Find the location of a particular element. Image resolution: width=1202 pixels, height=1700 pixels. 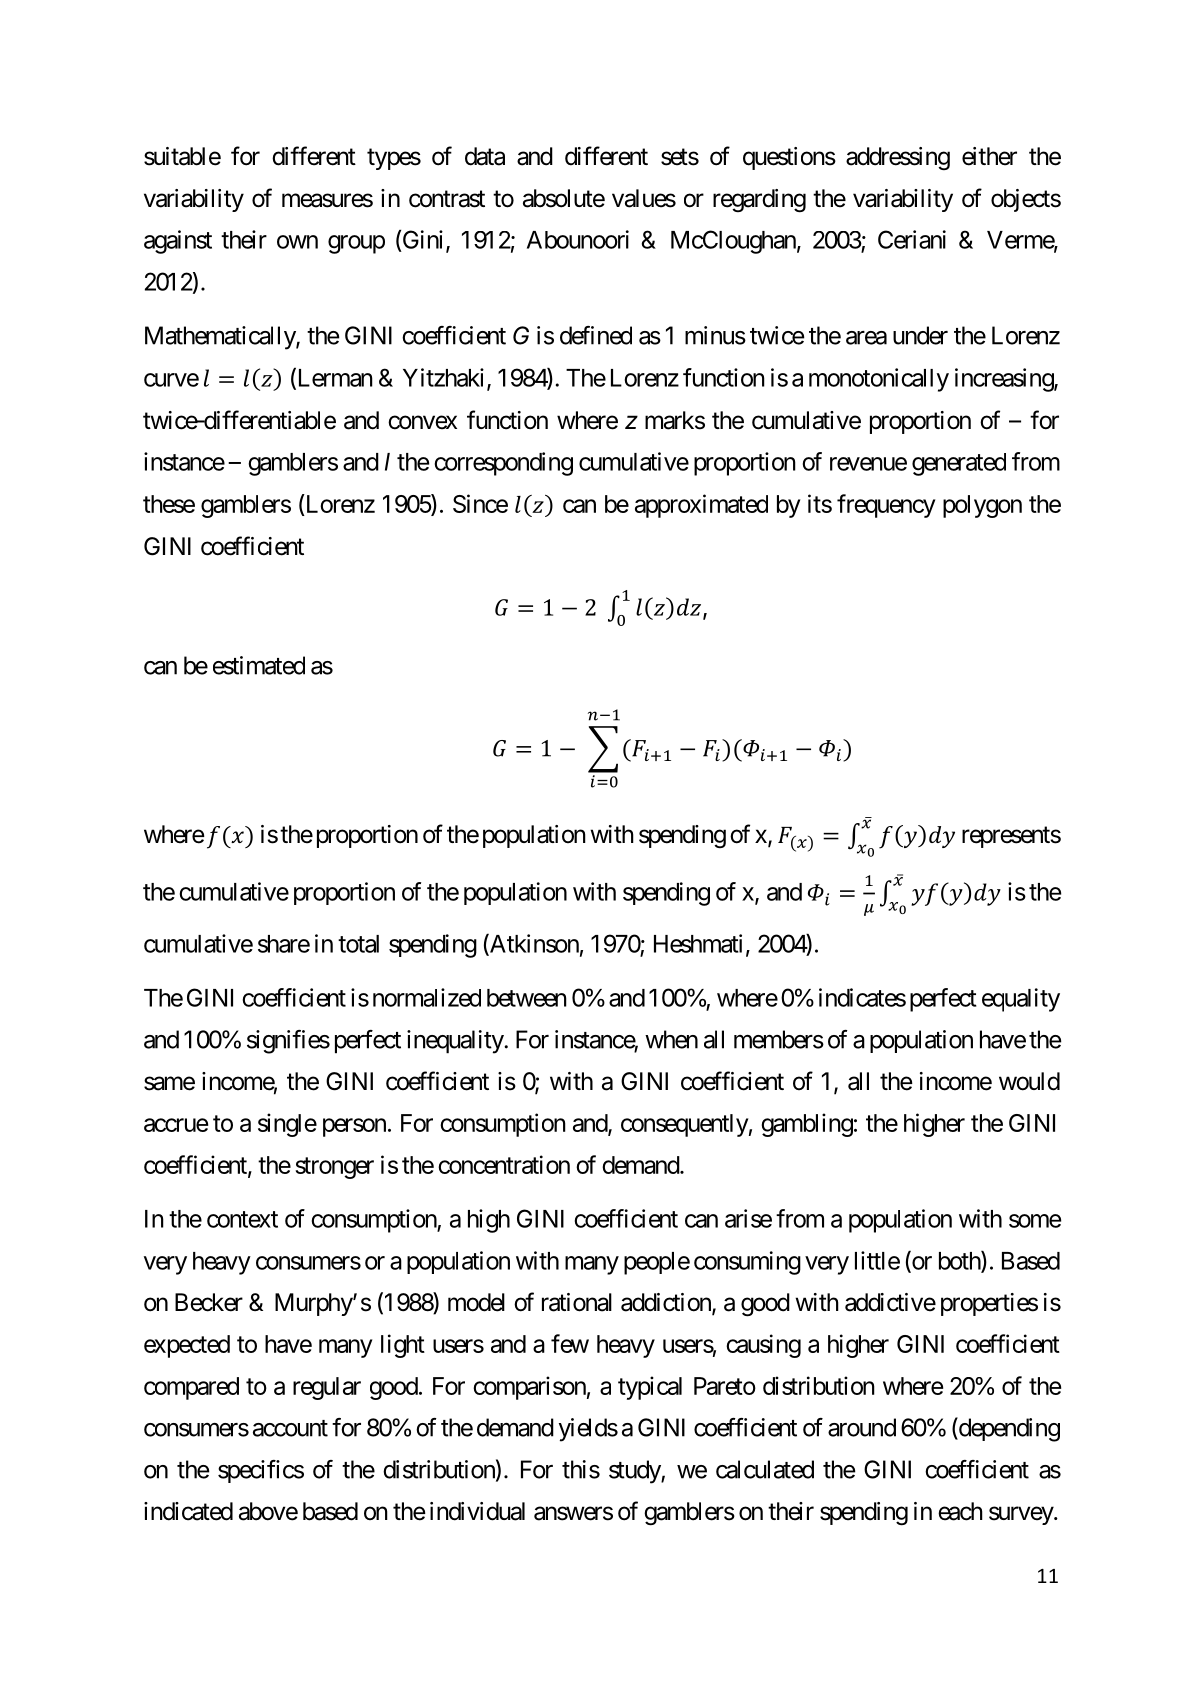

account is located at coordinates (290, 1428).
